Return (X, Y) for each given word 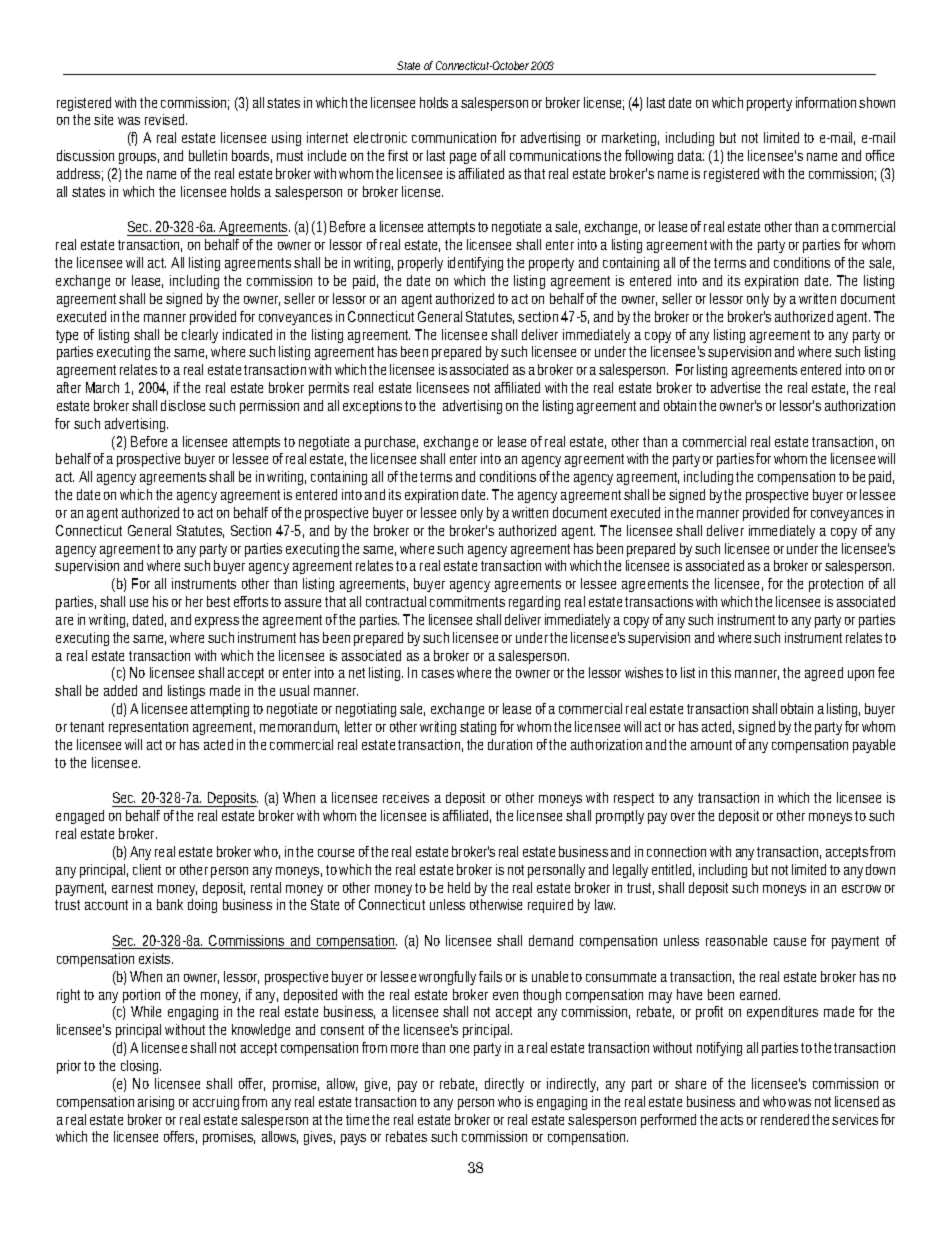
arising (156, 1103)
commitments (467, 601)
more (404, 1049)
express (217, 622)
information (826, 102)
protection (836, 585)
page (463, 158)
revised (166, 119)
